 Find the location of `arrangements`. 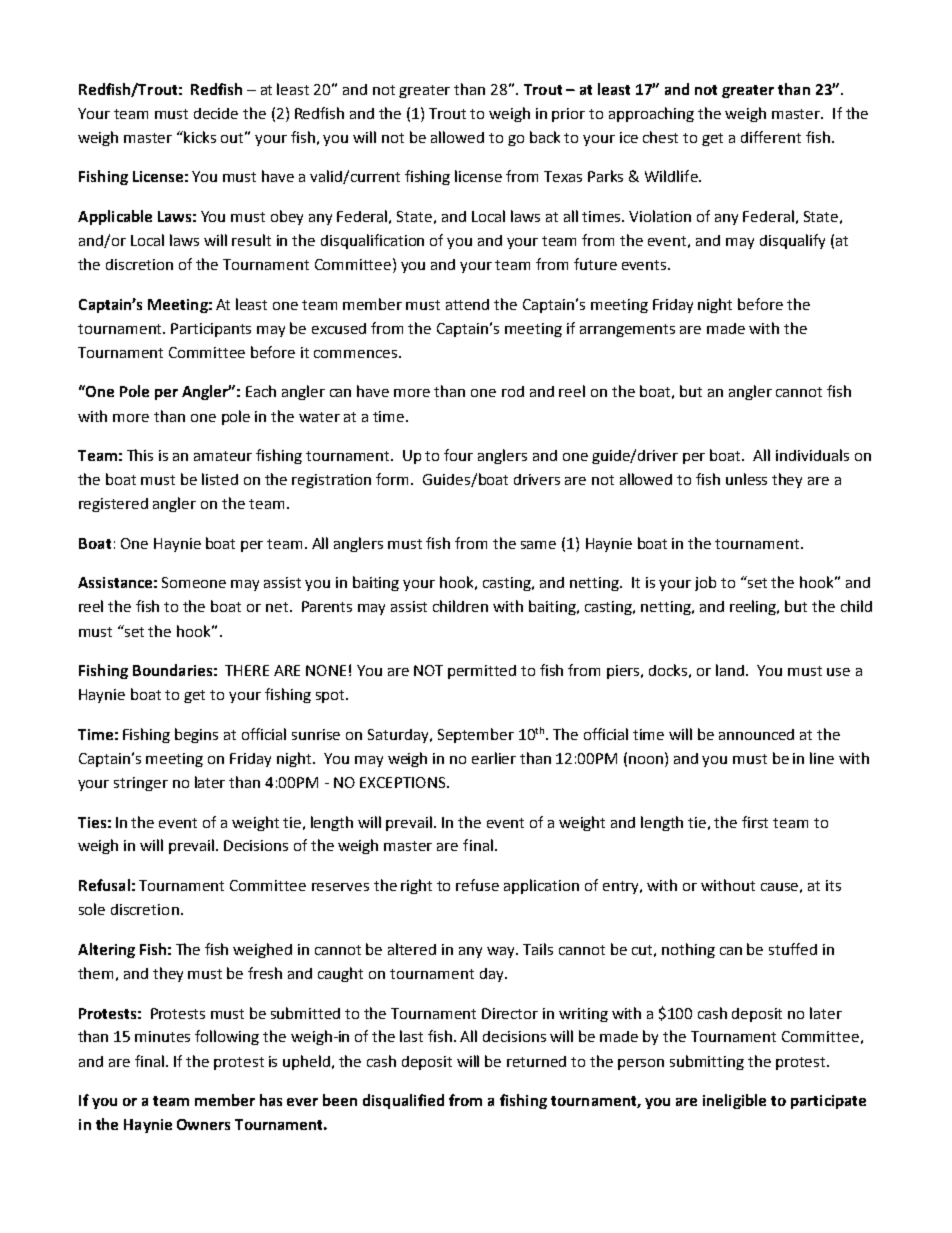

arrangements is located at coordinates (627, 330).
